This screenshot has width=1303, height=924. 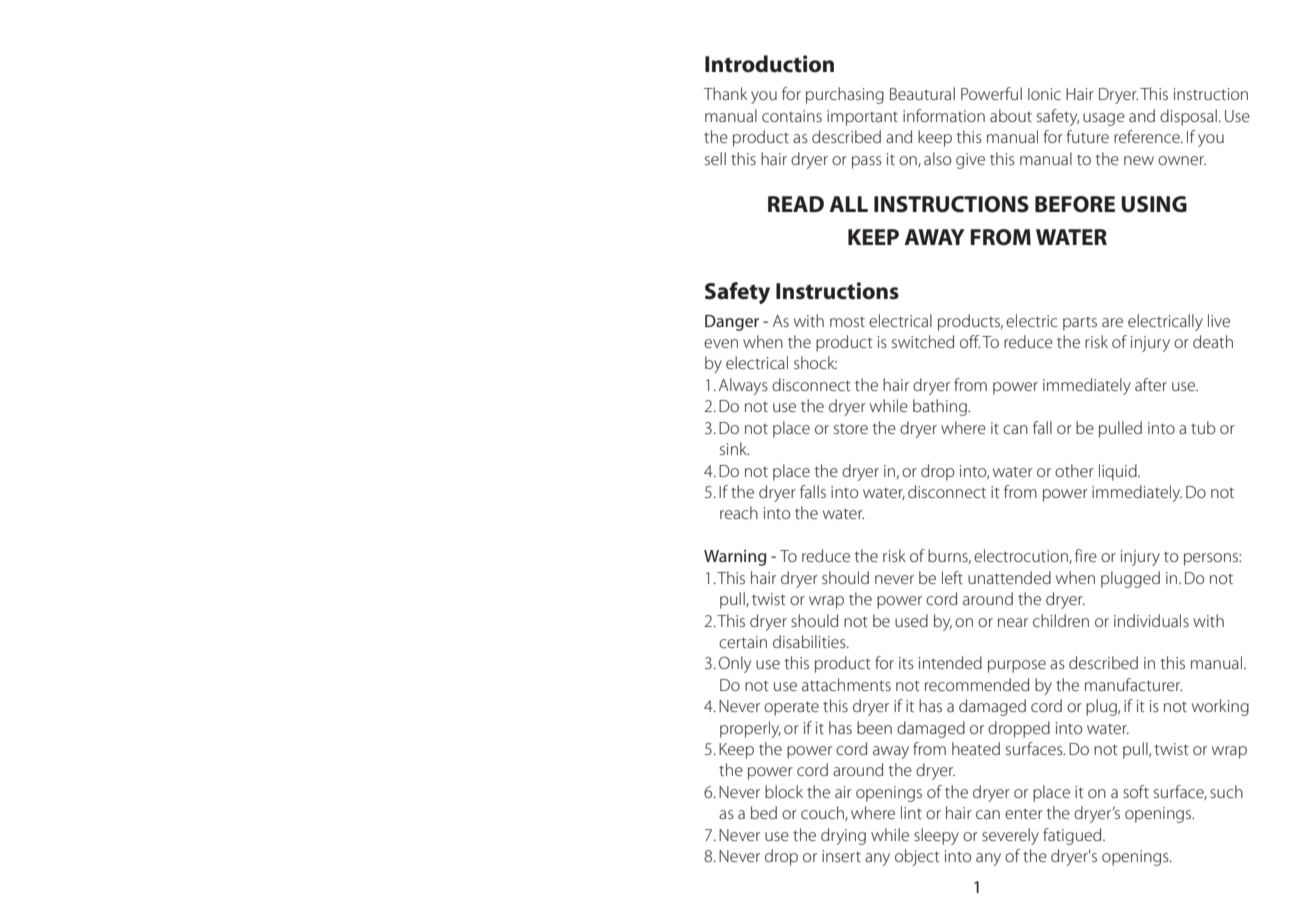 What do you see at coordinates (823, 813) in the screenshot?
I see `couch` at bounding box center [823, 813].
